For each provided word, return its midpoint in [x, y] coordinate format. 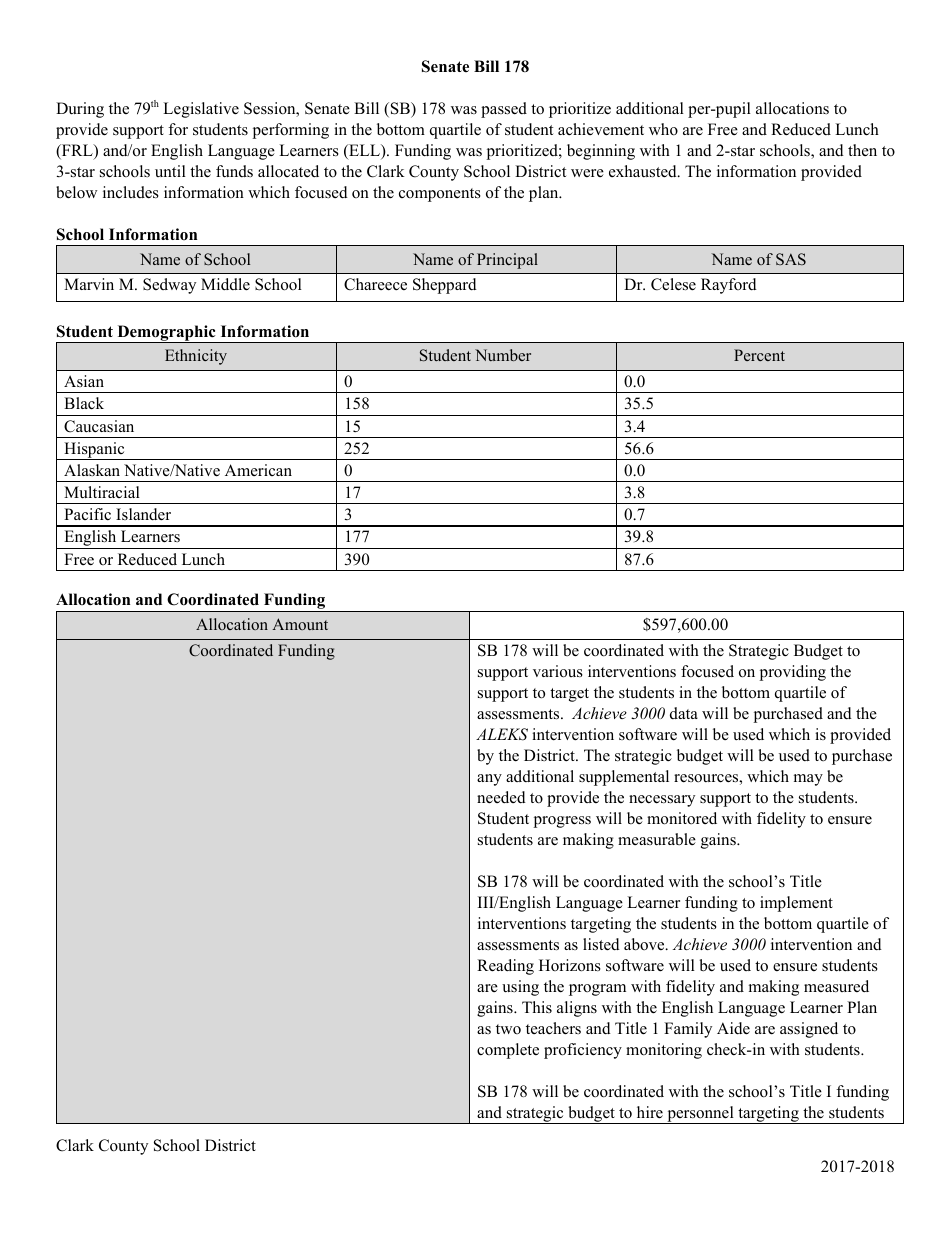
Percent [759, 355]
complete [508, 1051]
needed [501, 797]
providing [792, 673]
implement [796, 904]
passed [504, 110]
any [489, 780]
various [558, 671]
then [862, 150]
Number [503, 355]
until [170, 171]
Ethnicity [196, 357]
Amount [300, 624]
